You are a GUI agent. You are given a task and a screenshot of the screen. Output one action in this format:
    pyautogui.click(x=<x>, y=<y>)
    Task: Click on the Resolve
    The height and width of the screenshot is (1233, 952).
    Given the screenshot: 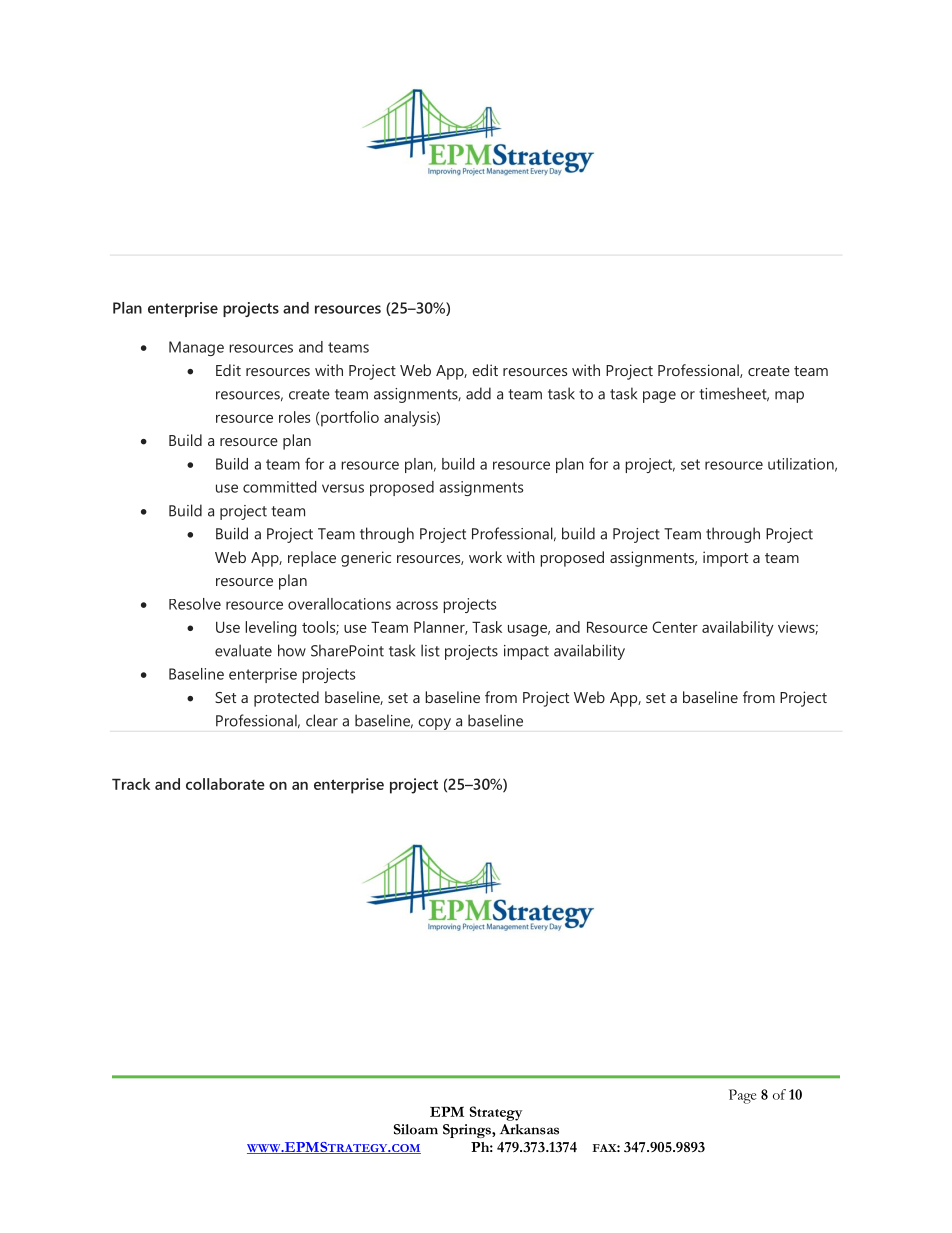 What is the action you would take?
    pyautogui.click(x=195, y=604)
